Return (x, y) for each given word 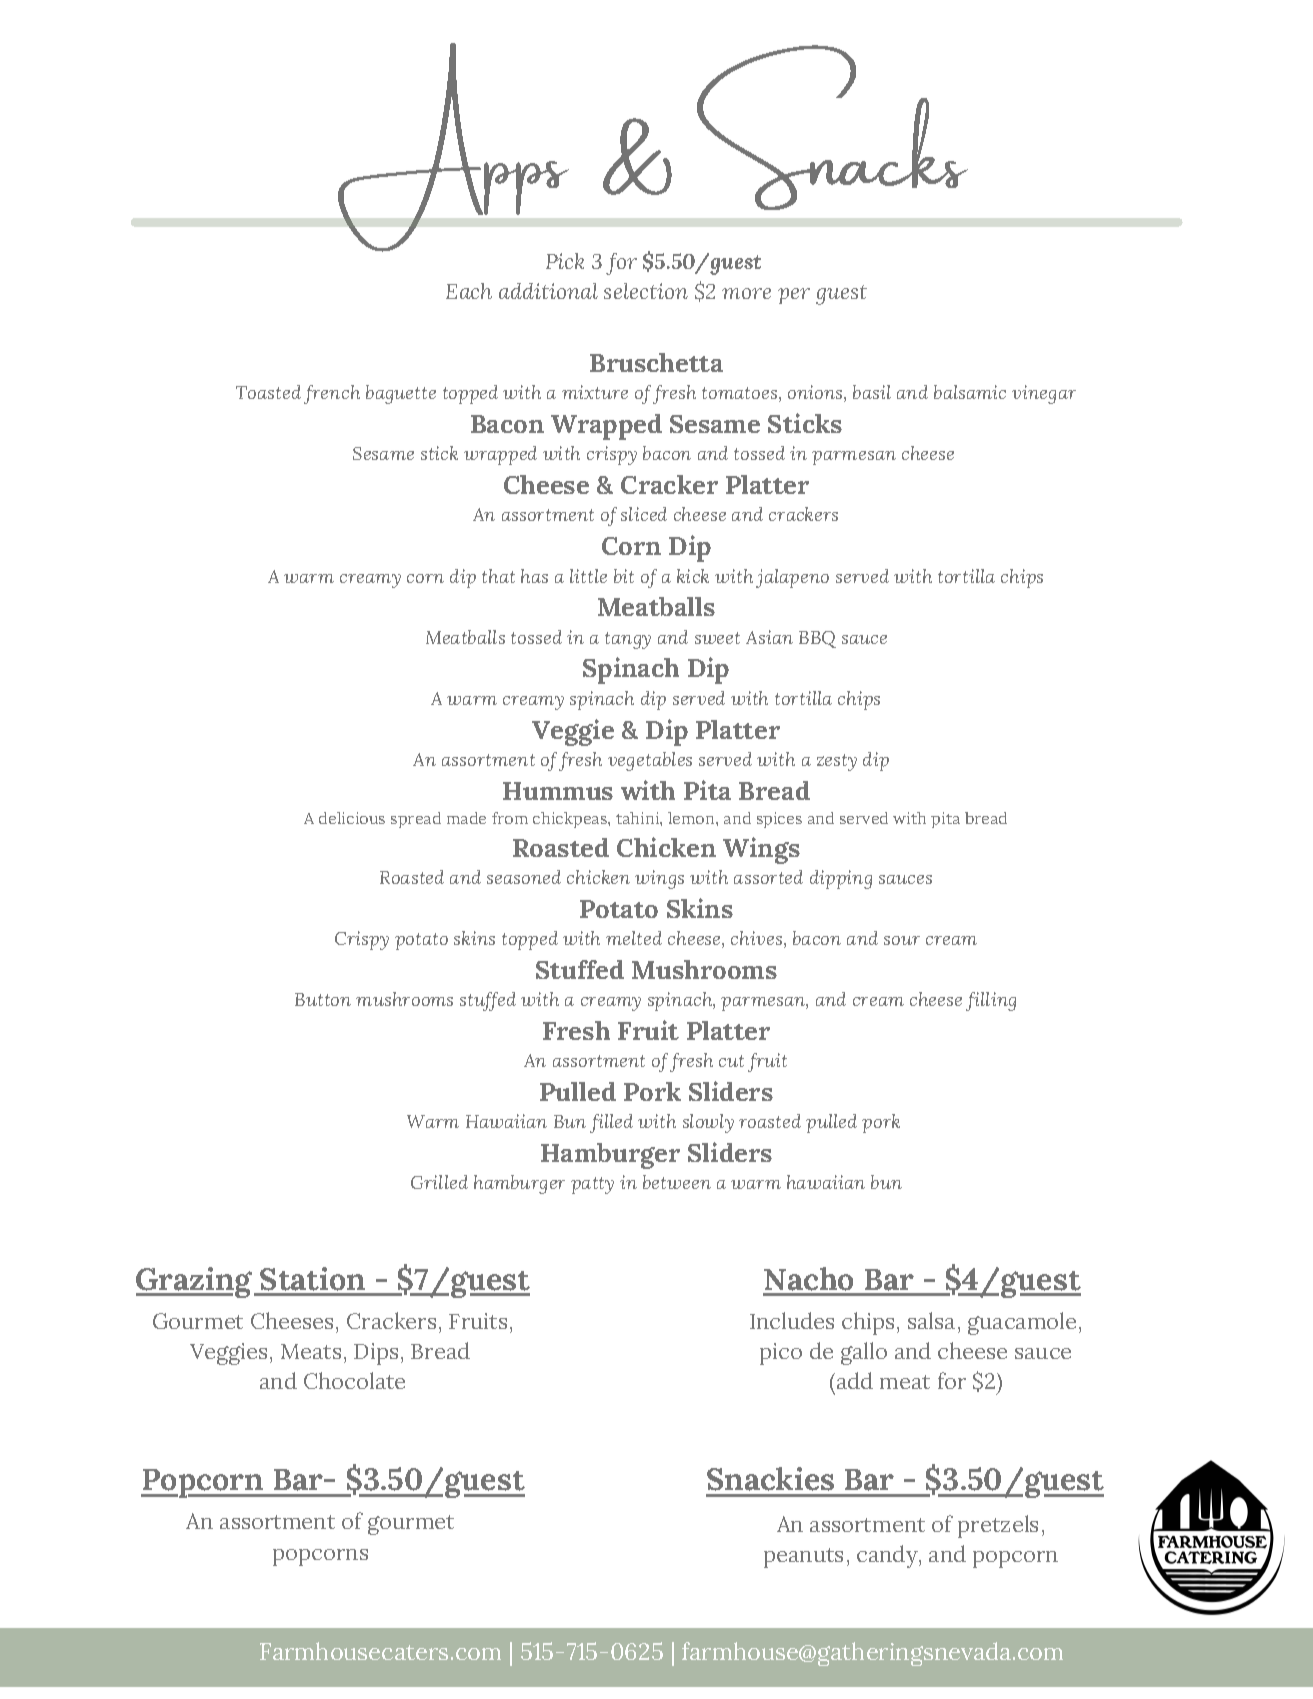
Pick (565, 261)
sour (902, 940)
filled (611, 1123)
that (498, 576)
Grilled (439, 1182)
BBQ (817, 639)
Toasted (268, 392)
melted (634, 938)
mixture (595, 392)
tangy (628, 640)
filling (991, 1001)
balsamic (970, 392)
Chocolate (354, 1380)
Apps (453, 149)
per (794, 296)
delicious (352, 818)
